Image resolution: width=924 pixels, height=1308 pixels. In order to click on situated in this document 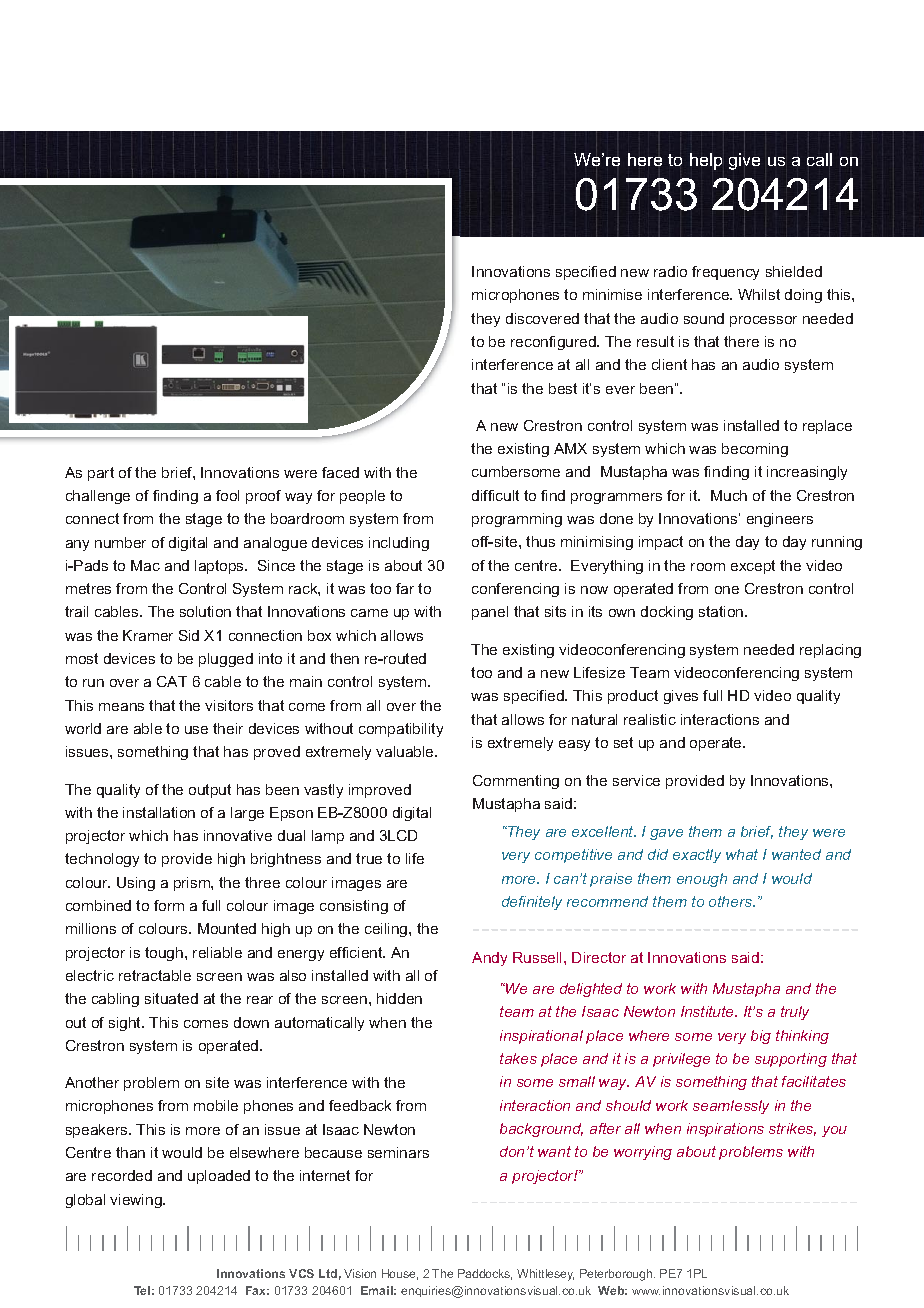, I will do `click(171, 998)`.
